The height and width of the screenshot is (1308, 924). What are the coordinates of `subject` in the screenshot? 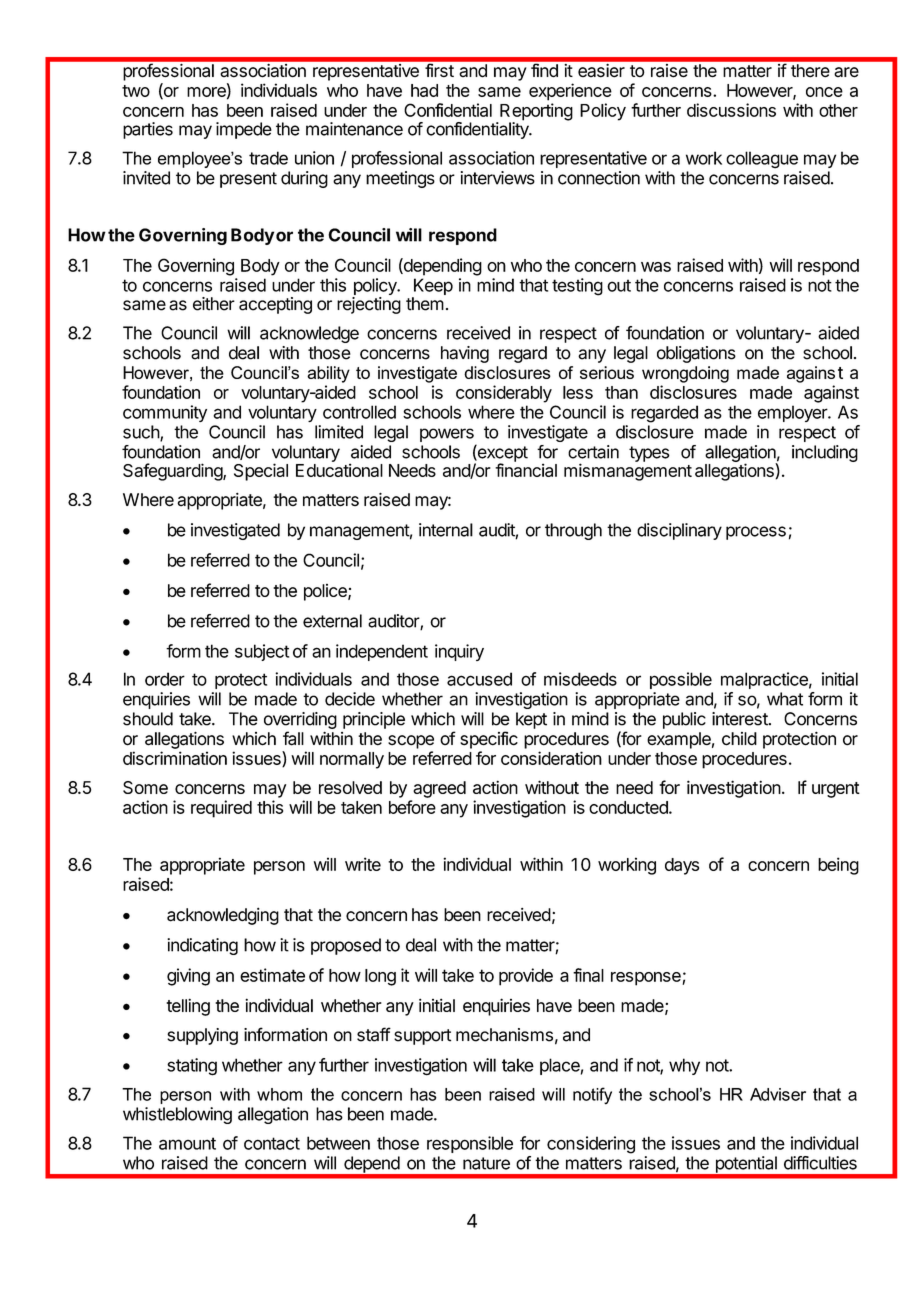 It's located at (262, 652).
